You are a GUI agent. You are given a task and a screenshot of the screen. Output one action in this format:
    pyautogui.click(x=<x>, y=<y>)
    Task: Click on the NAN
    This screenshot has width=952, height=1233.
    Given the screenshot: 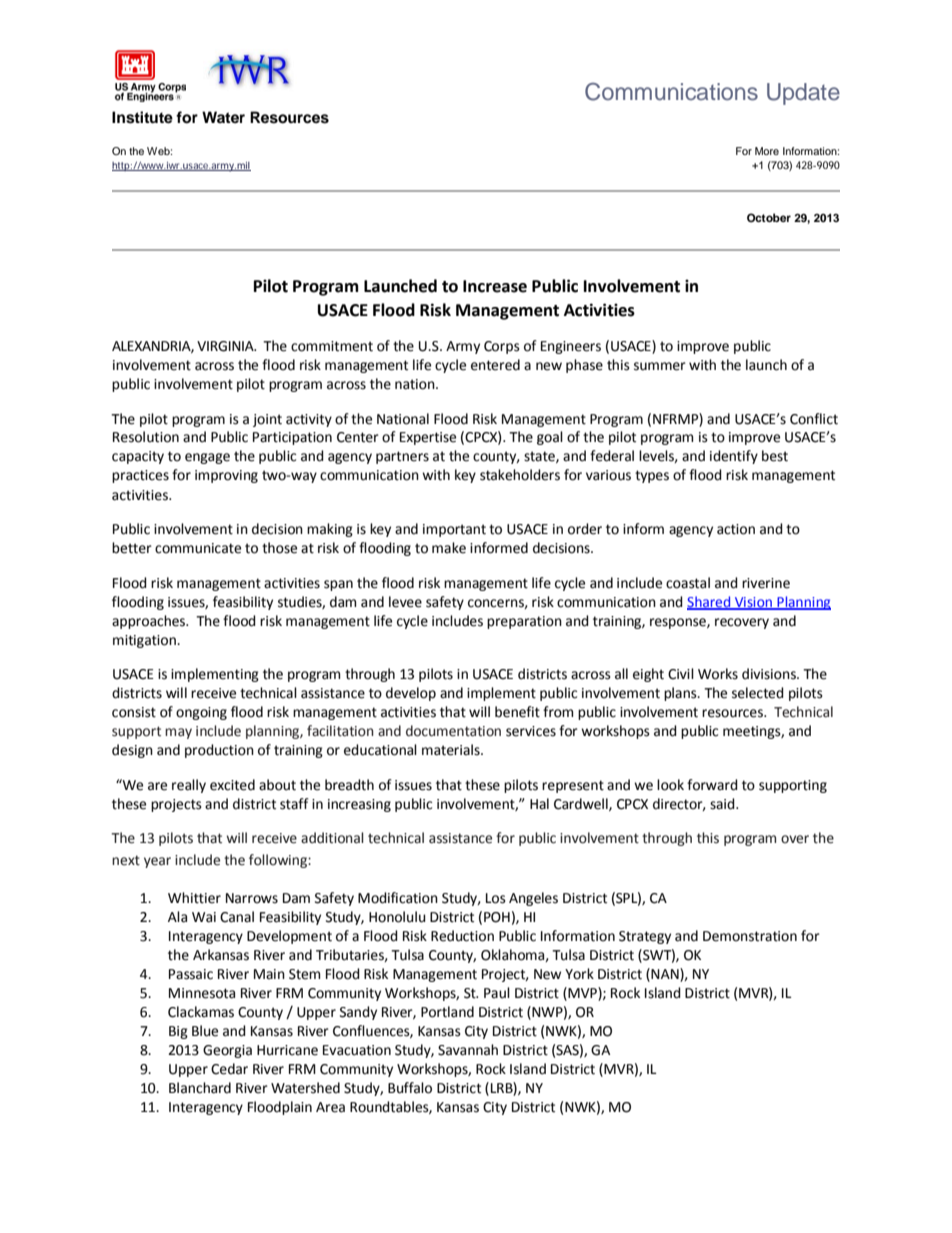 What is the action you would take?
    pyautogui.click(x=665, y=974)
